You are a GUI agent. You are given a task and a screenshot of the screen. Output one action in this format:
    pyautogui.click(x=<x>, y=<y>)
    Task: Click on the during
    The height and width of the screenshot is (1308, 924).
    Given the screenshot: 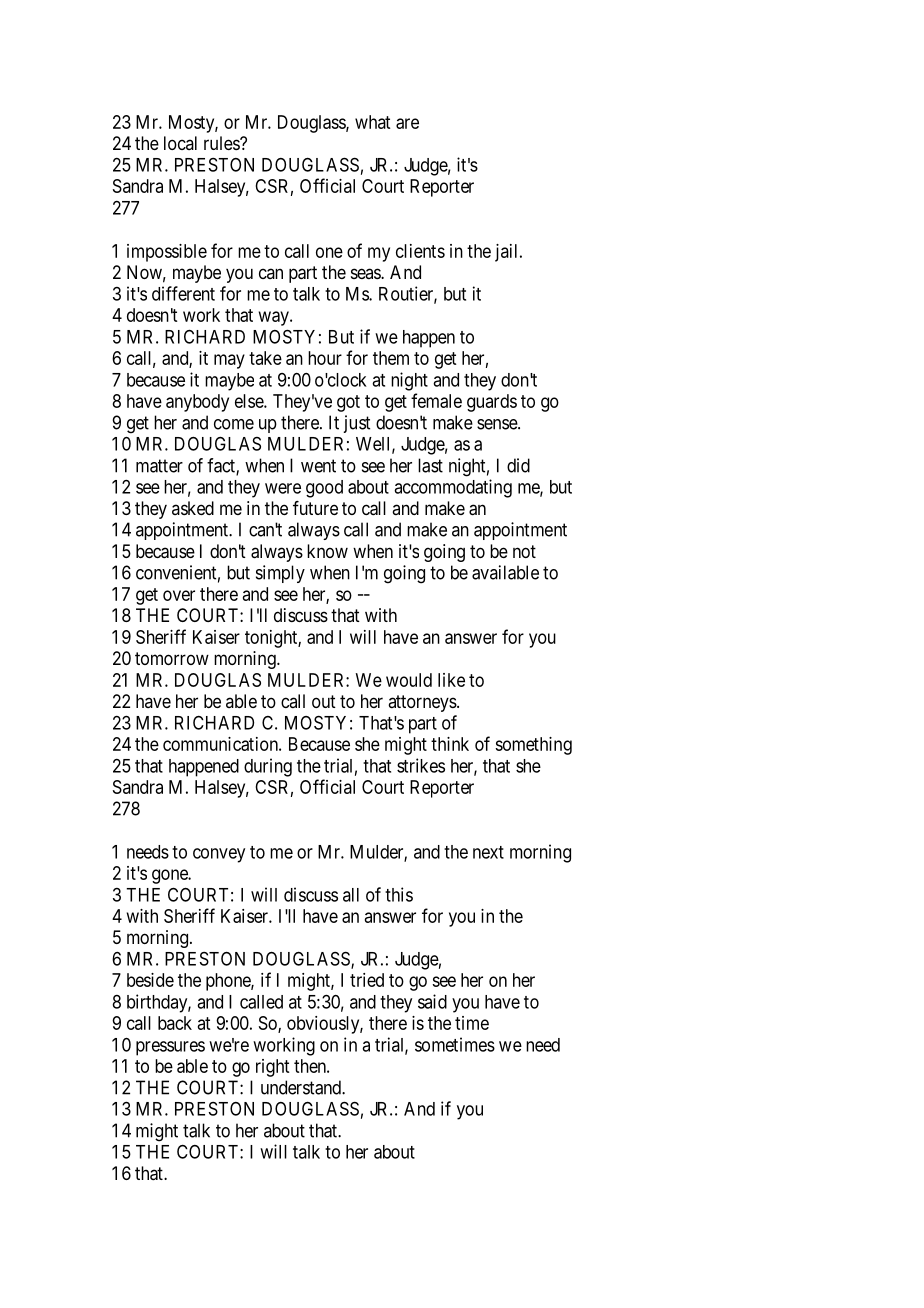 What is the action you would take?
    pyautogui.click(x=268, y=767)
